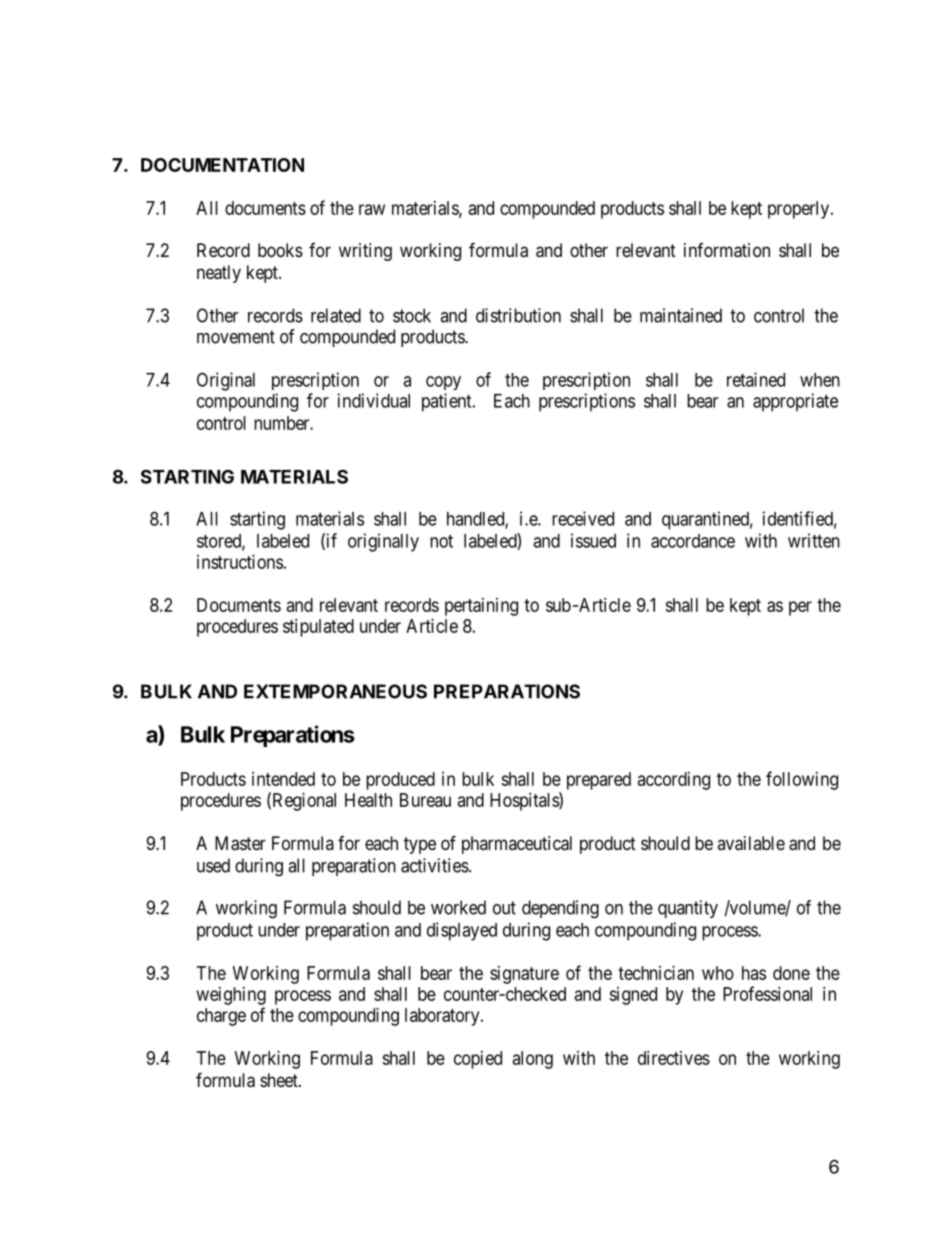  Describe the element at coordinates (318, 628) in the image. I see `stipulated` at that location.
